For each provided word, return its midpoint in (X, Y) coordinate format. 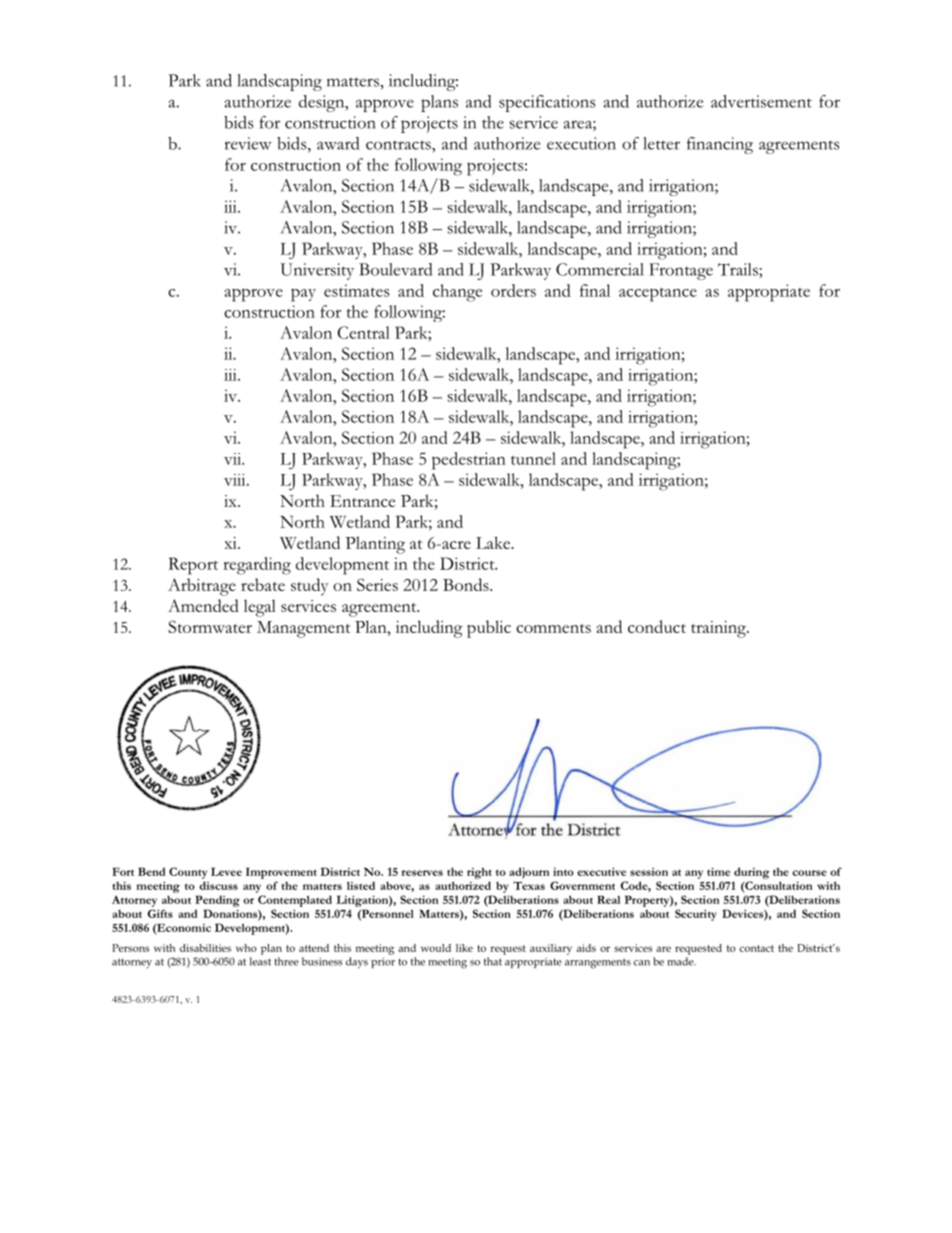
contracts (399, 145)
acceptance (658, 294)
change (457, 293)
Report (193, 566)
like (464, 948)
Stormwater (210, 626)
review (248, 143)
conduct (657, 626)
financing (720, 145)
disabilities (205, 948)
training (719, 629)
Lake (494, 542)
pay (303, 295)
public (489, 629)
